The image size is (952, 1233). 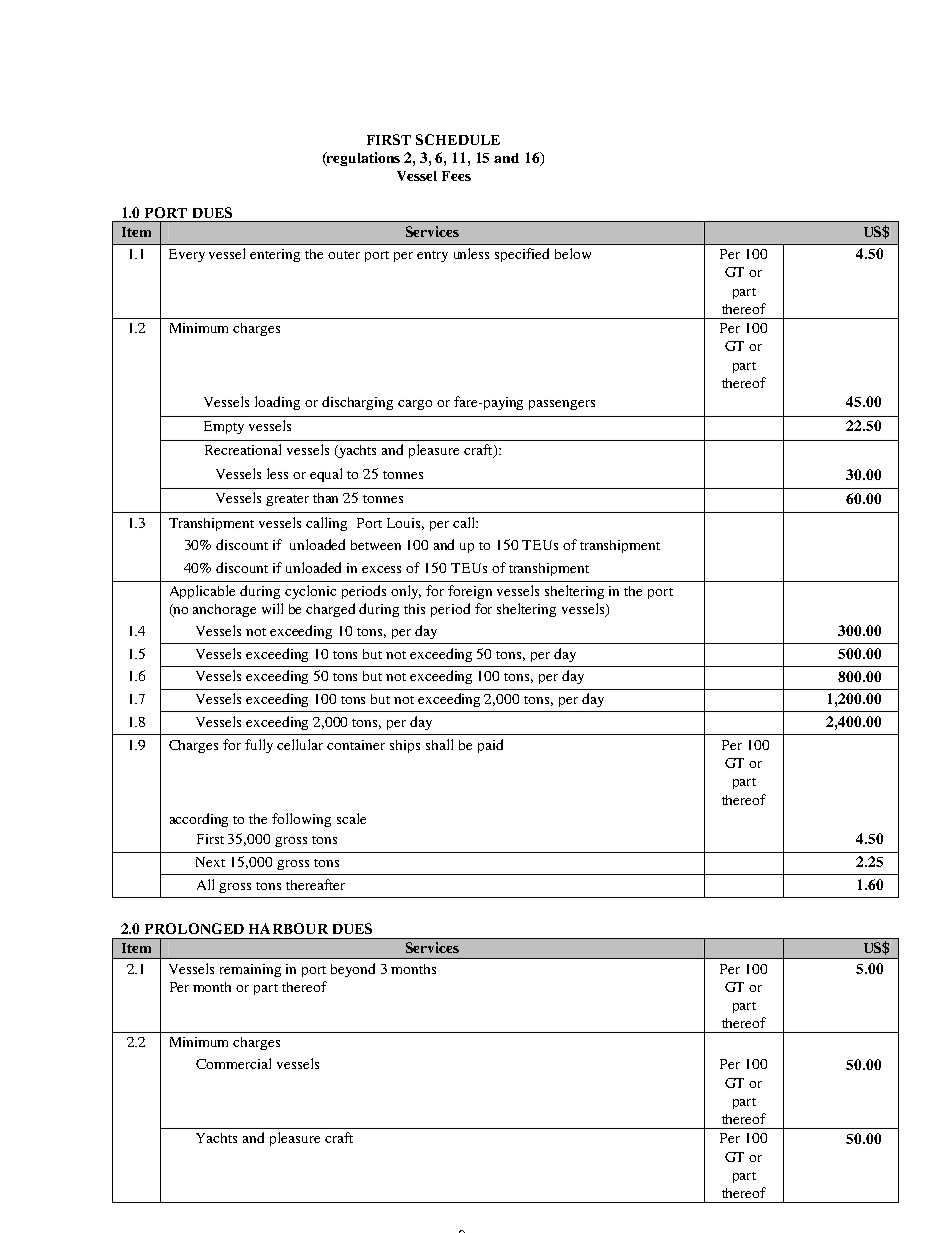 What do you see at coordinates (362, 159) in the document?
I see `regulations` at bounding box center [362, 159].
